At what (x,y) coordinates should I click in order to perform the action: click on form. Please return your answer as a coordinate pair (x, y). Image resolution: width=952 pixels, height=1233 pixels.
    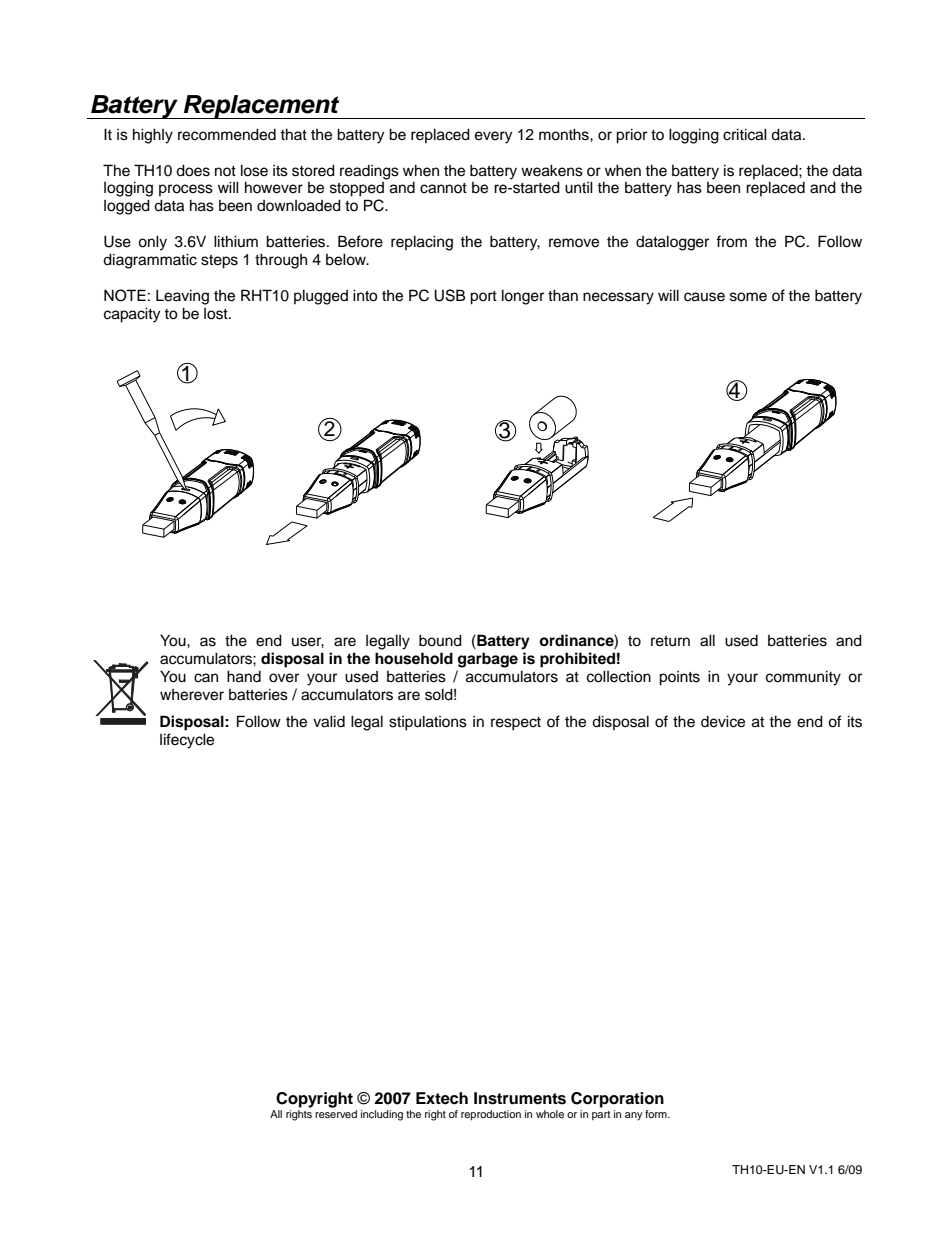
    Looking at the image, I should click on (657, 1114).
